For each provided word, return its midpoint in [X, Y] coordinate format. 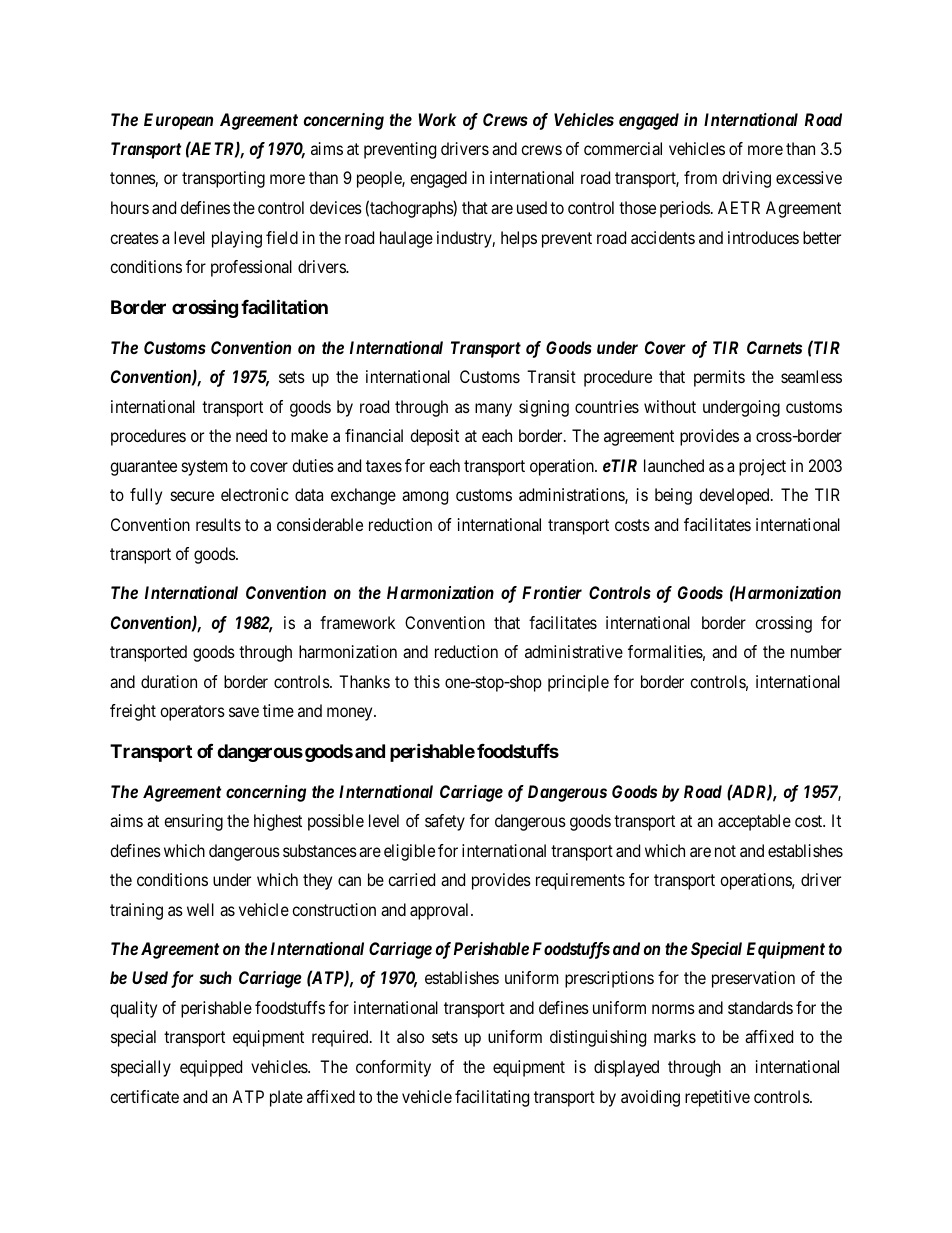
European [178, 121]
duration [169, 681]
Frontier [552, 592]
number [816, 651]
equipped [211, 1068]
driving [746, 179]
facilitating [492, 1098]
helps [519, 239]
